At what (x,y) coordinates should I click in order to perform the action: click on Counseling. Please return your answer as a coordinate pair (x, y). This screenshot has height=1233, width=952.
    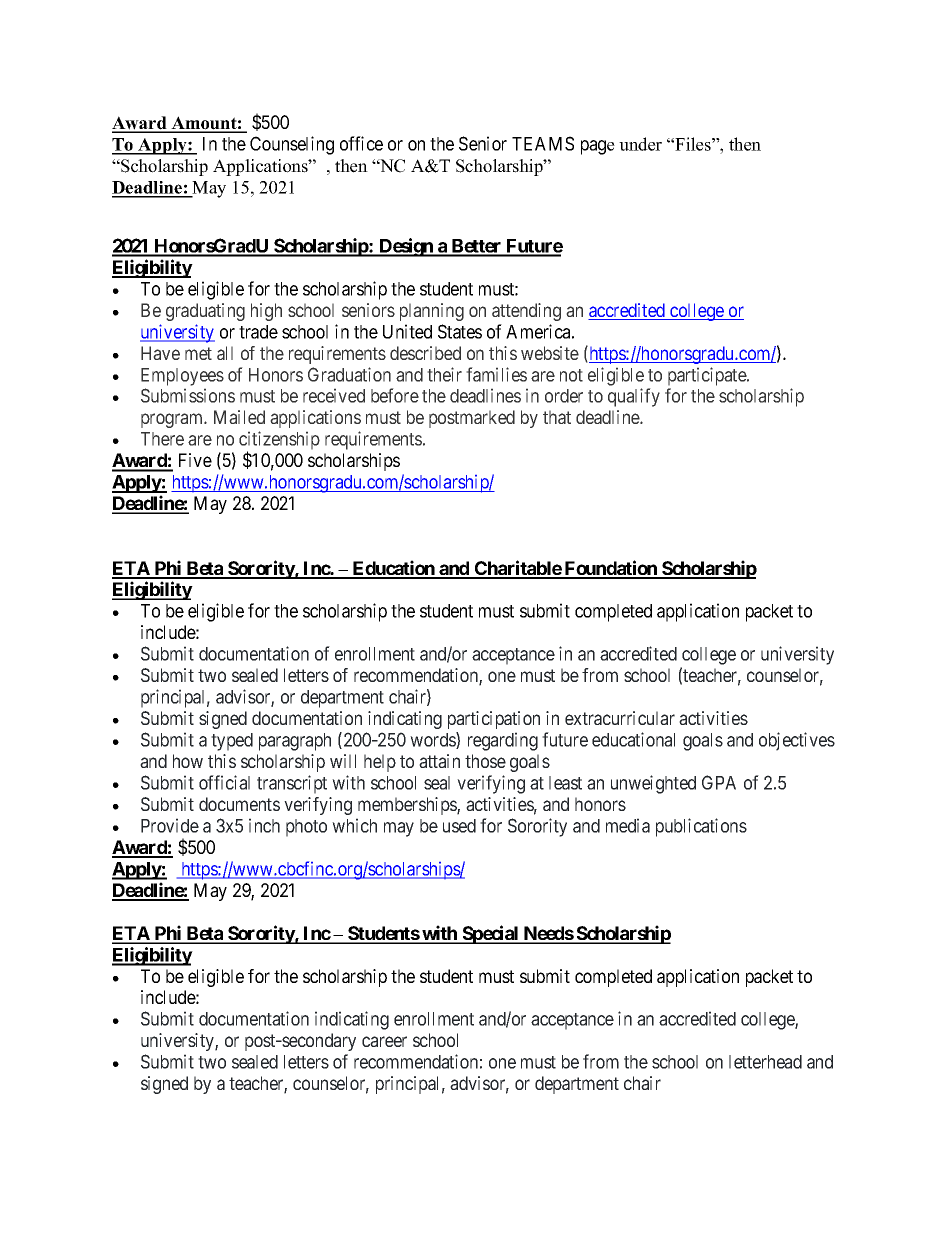
    Looking at the image, I should click on (292, 145).
